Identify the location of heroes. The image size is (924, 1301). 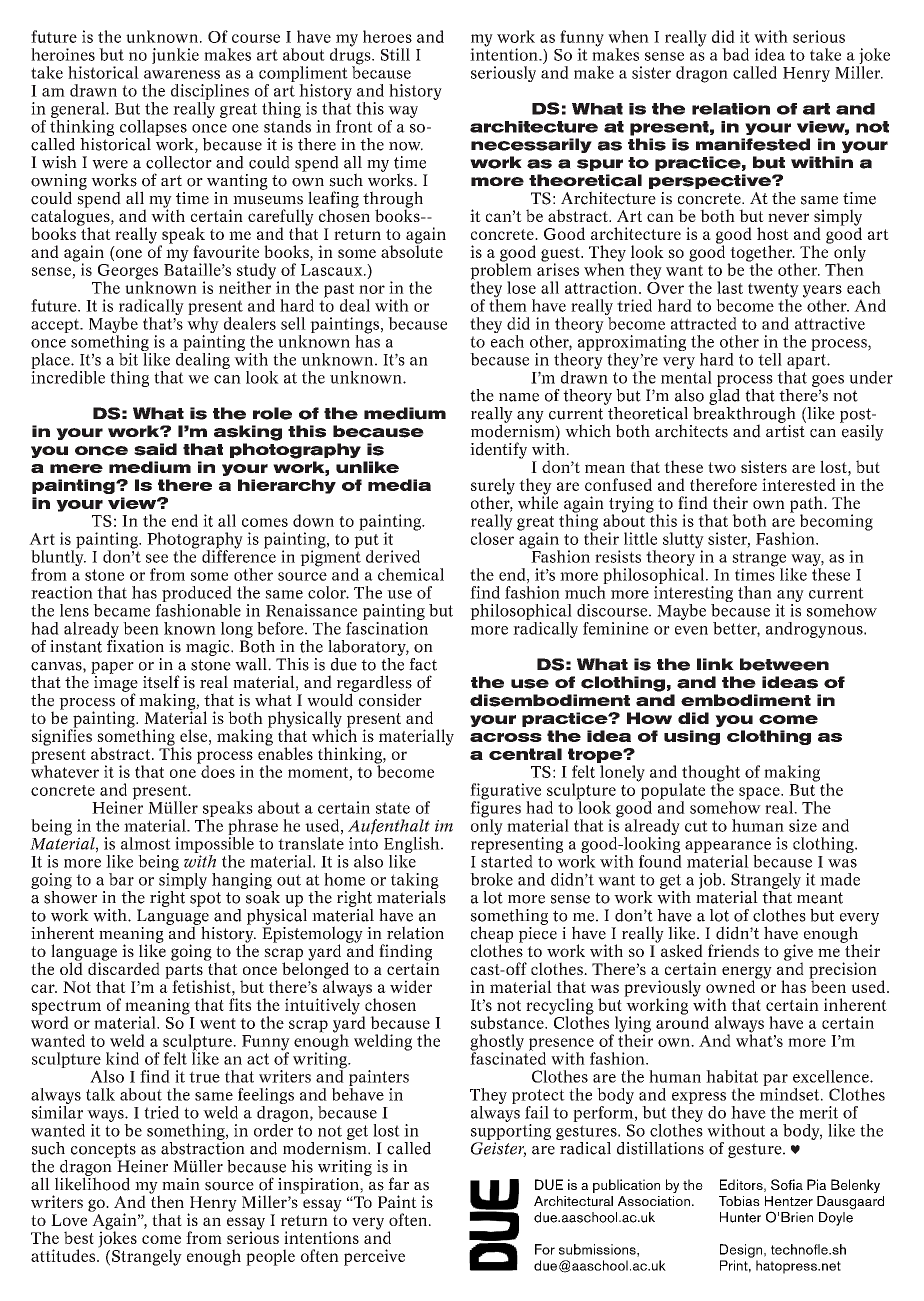
(387, 36).
